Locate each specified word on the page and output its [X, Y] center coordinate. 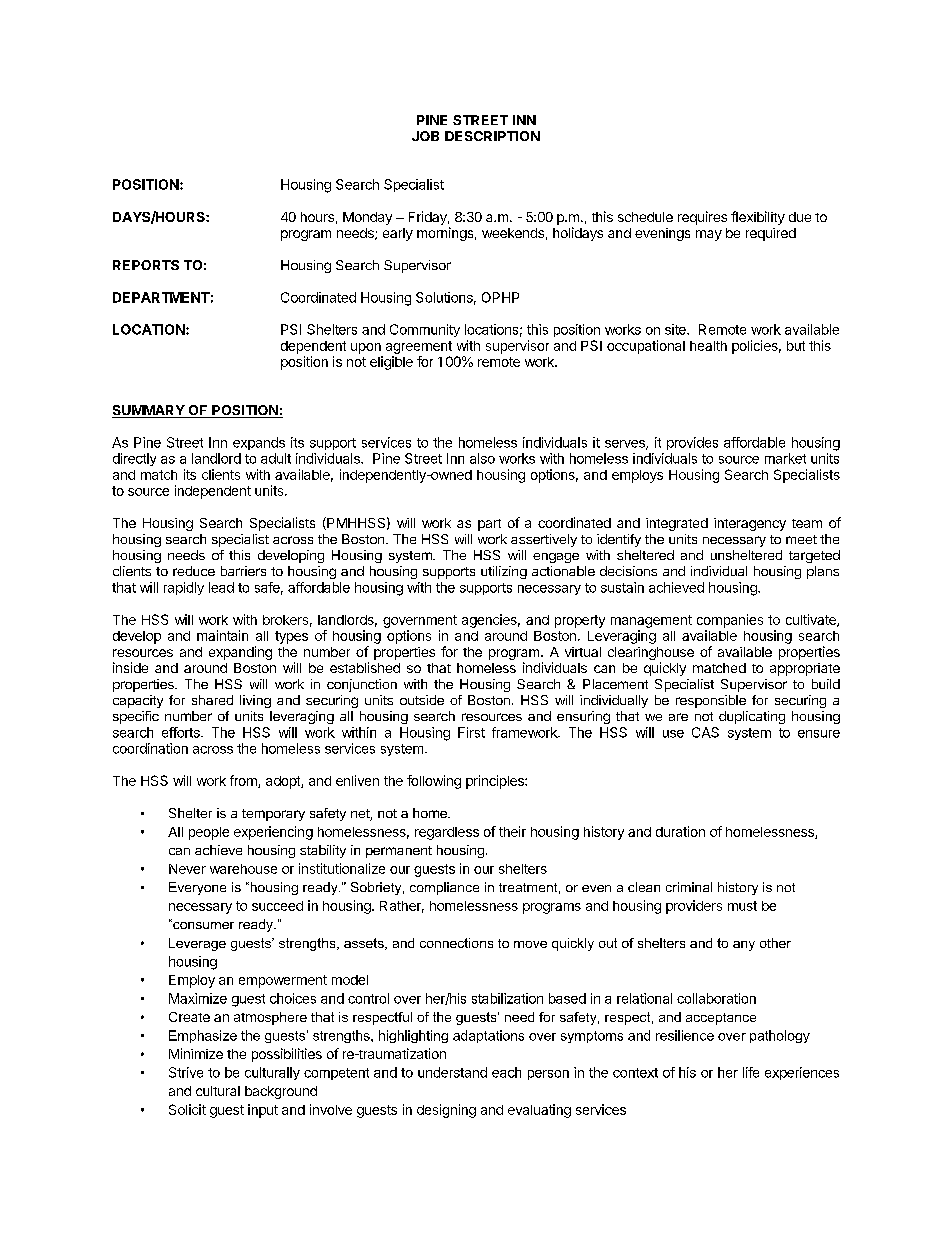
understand [452, 1072]
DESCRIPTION [492, 136]
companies [730, 621]
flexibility [758, 218]
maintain [222, 635]
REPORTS [146, 265]
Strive [186, 1072]
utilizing [504, 572]
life [751, 1072]
